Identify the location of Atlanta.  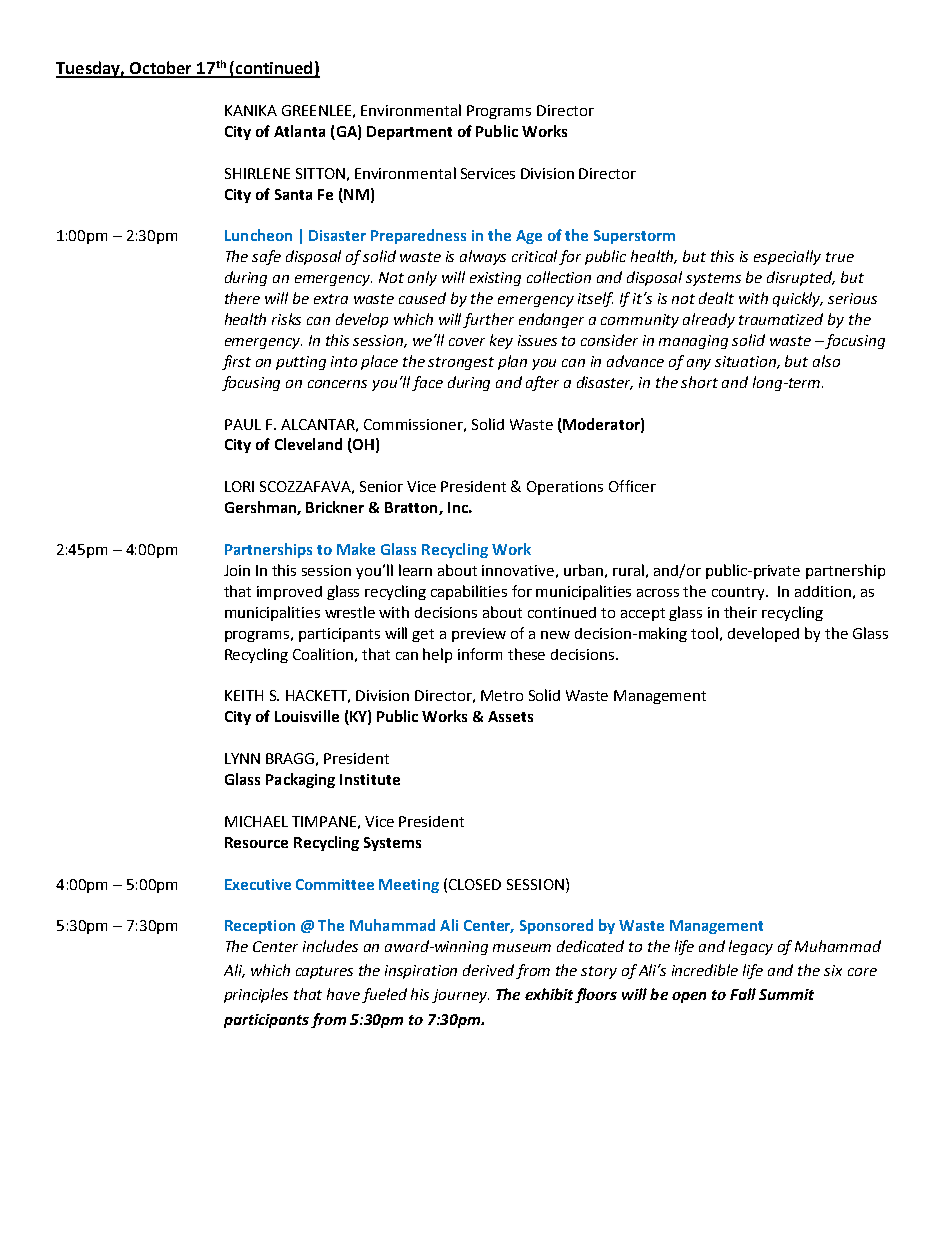
(299, 131).
